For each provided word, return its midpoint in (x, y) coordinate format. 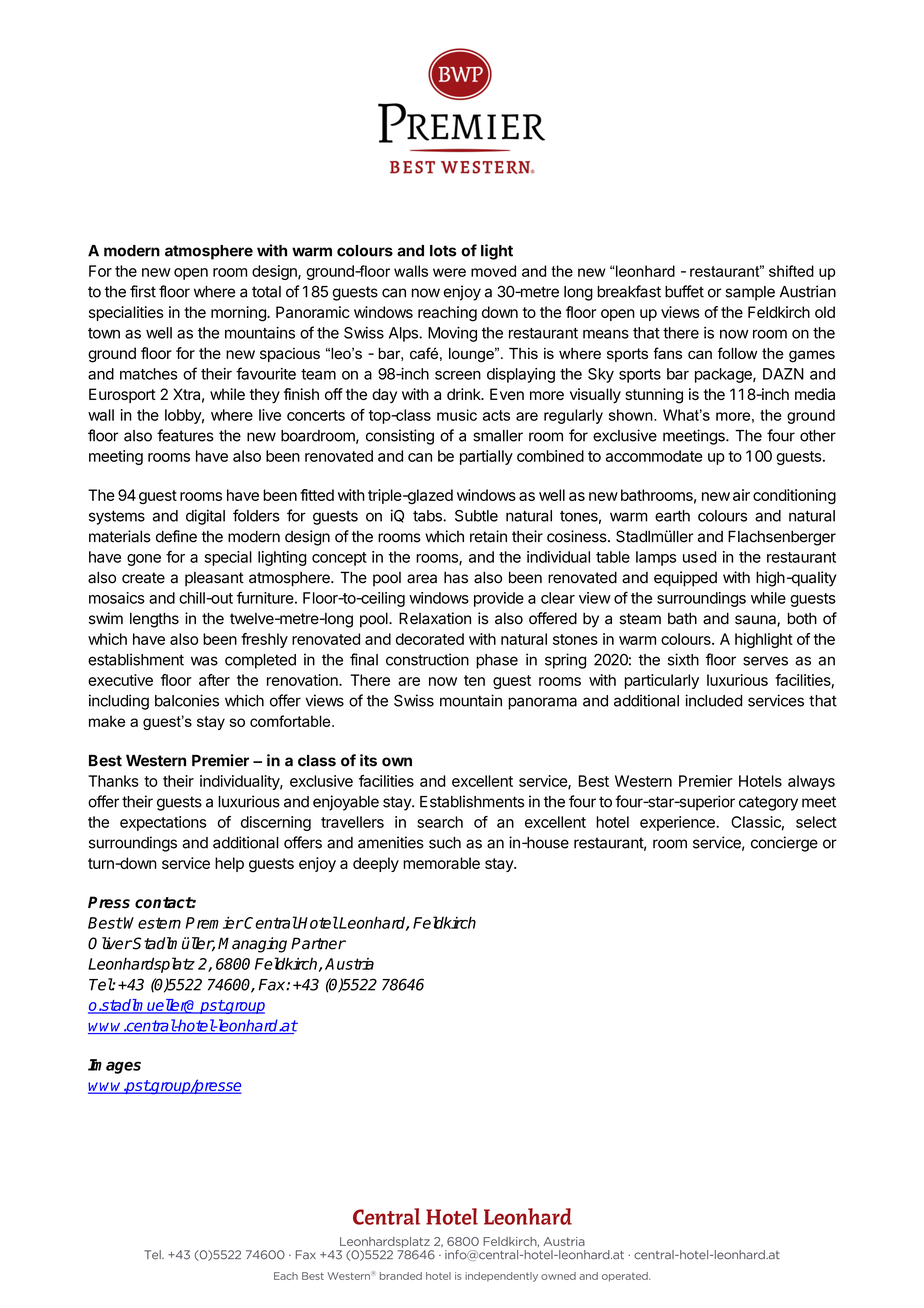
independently (501, 1277)
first (143, 291)
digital (205, 517)
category (768, 803)
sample (750, 293)
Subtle (476, 516)
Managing (252, 945)
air (741, 495)
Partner (318, 943)
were (449, 272)
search (440, 822)
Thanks (113, 781)
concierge (784, 844)
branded (401, 1276)
